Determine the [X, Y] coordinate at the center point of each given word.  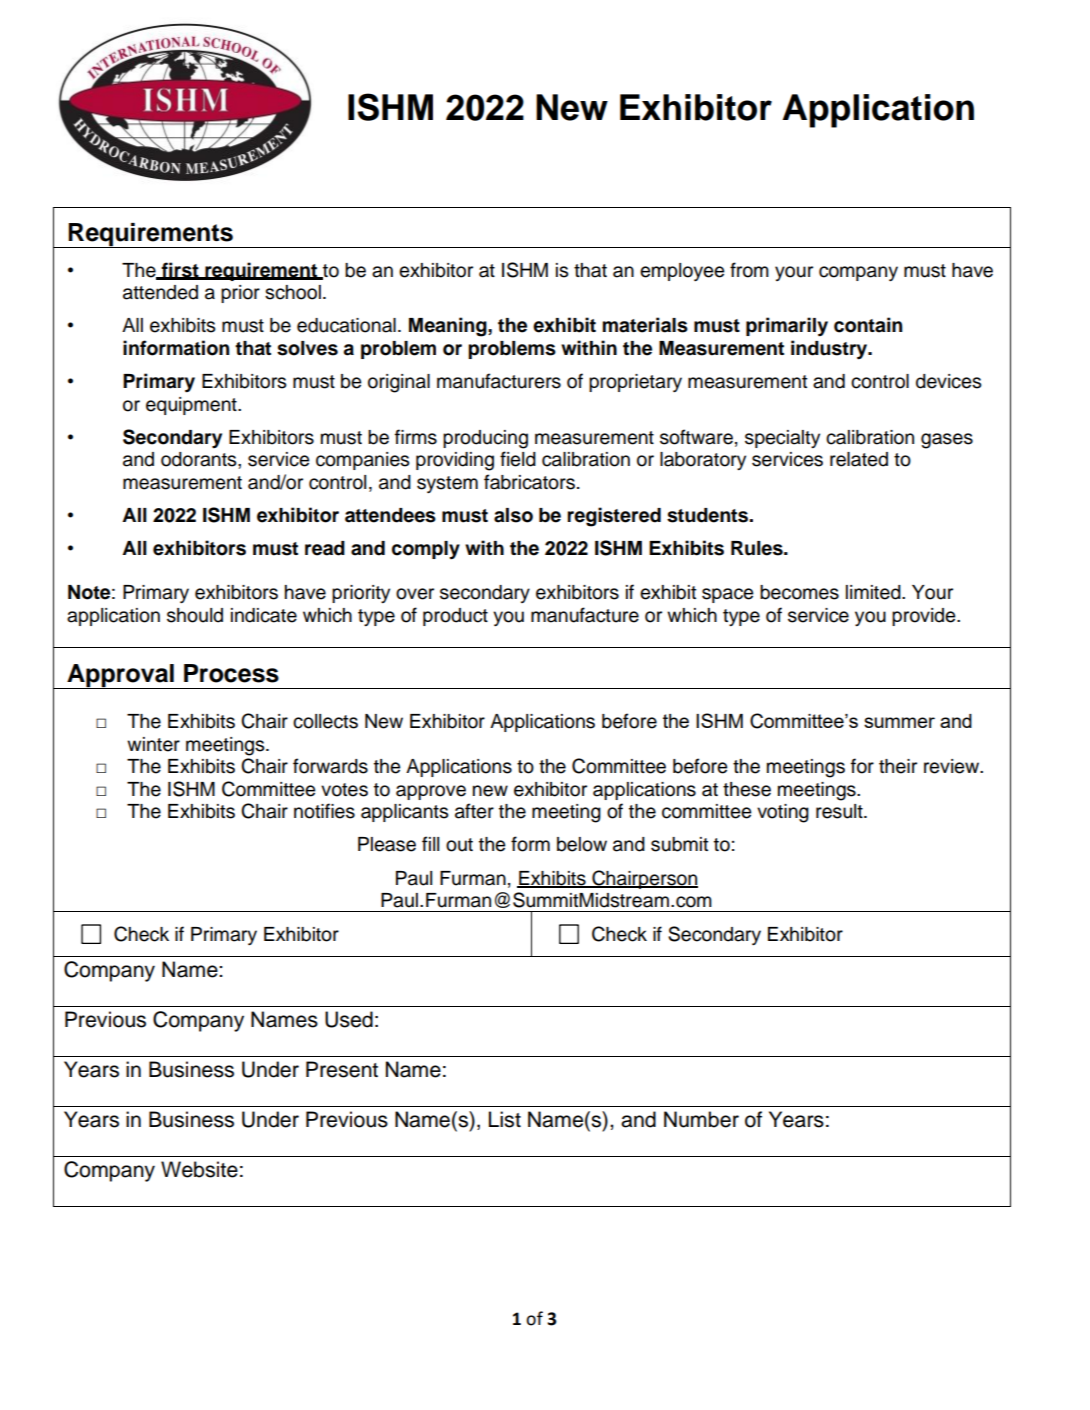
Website [199, 1169]
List [505, 1119]
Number [701, 1119]
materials [645, 325]
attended [160, 292]
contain [868, 325]
